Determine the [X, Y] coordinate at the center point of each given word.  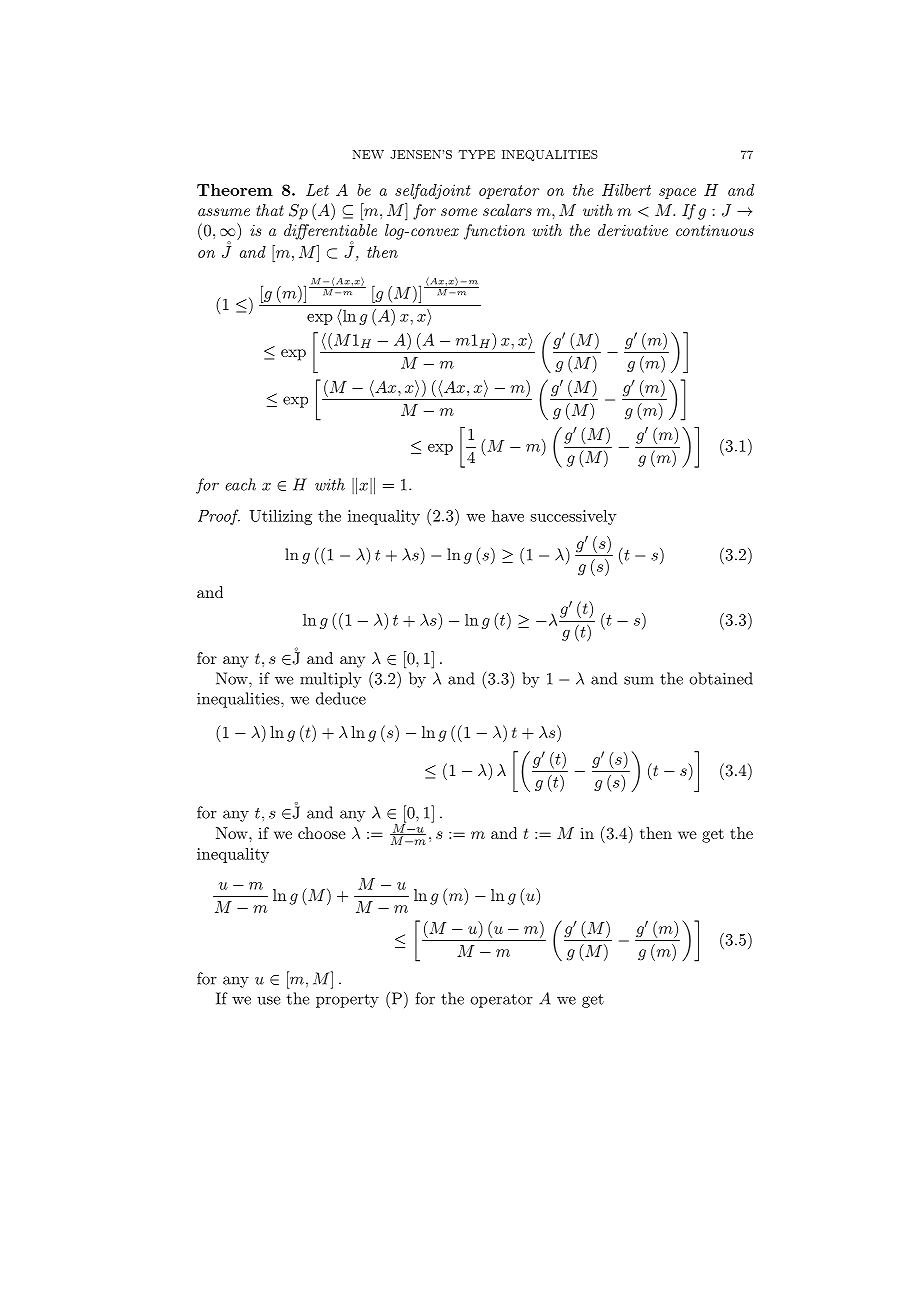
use [269, 1000]
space [677, 193]
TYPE [476, 154]
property [347, 1001]
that [270, 210]
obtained [721, 678]
